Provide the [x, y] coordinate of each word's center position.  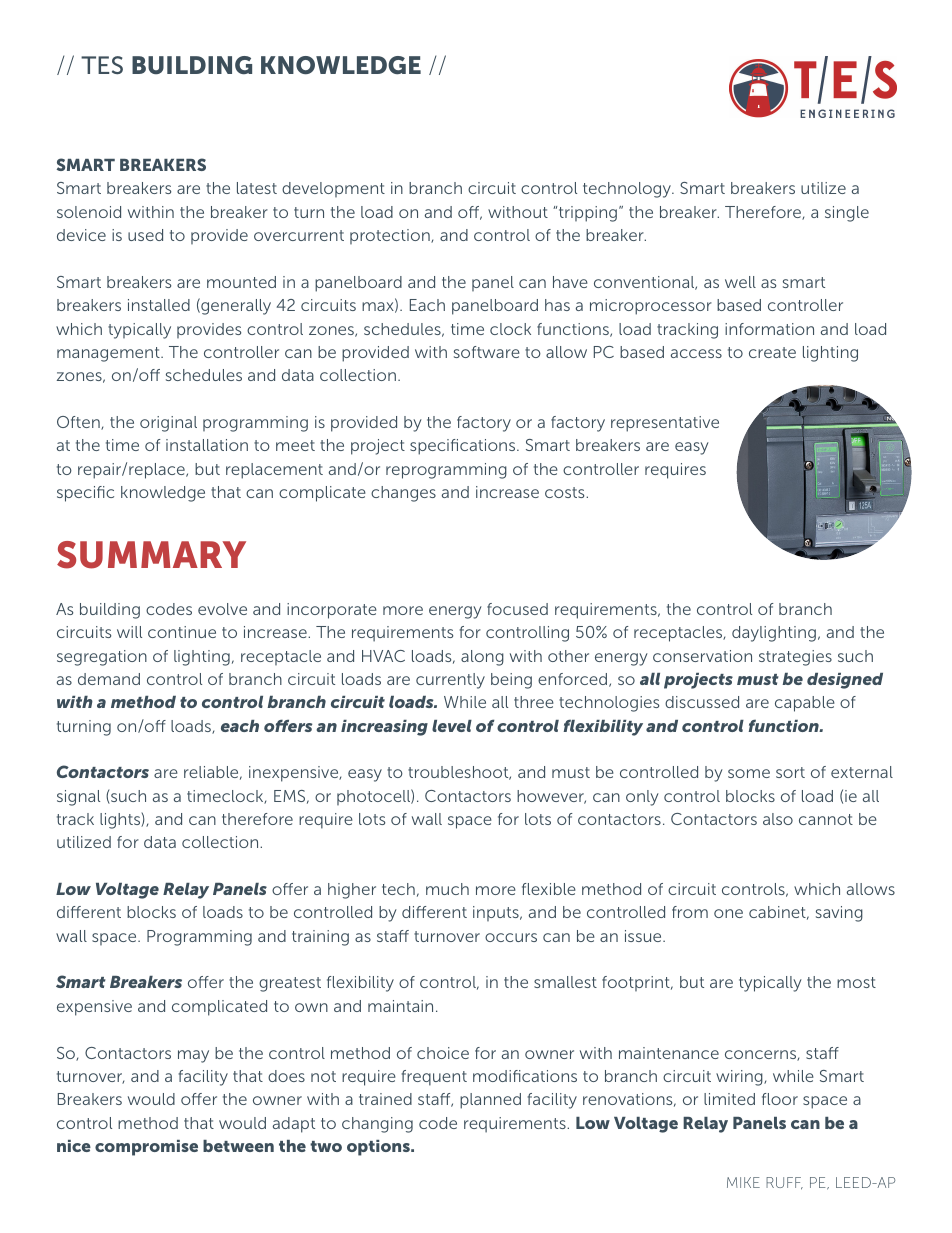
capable [805, 704]
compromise [146, 1148]
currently [450, 681]
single [847, 214]
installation [207, 445]
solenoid [89, 212]
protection [391, 236]
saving [839, 914]
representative [665, 424]
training [320, 938]
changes [403, 494]
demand [109, 679]
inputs [497, 913]
